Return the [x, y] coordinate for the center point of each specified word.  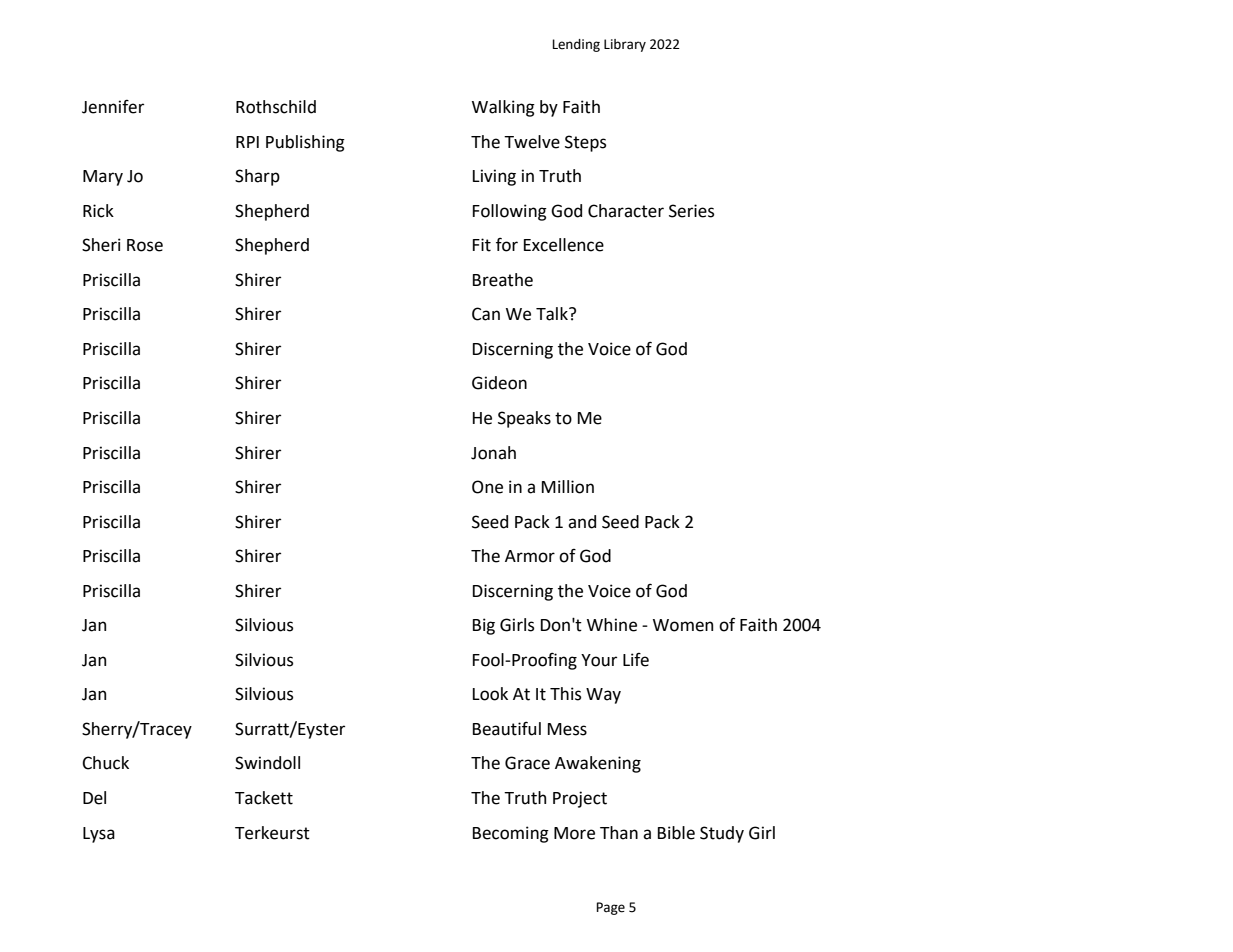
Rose [145, 245]
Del [94, 798]
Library [625, 45]
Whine [612, 625]
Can [486, 314]
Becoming [511, 834]
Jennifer [113, 107]
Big [484, 626]
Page [610, 908]
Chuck [105, 763]
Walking [503, 108]
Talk [553, 314]
